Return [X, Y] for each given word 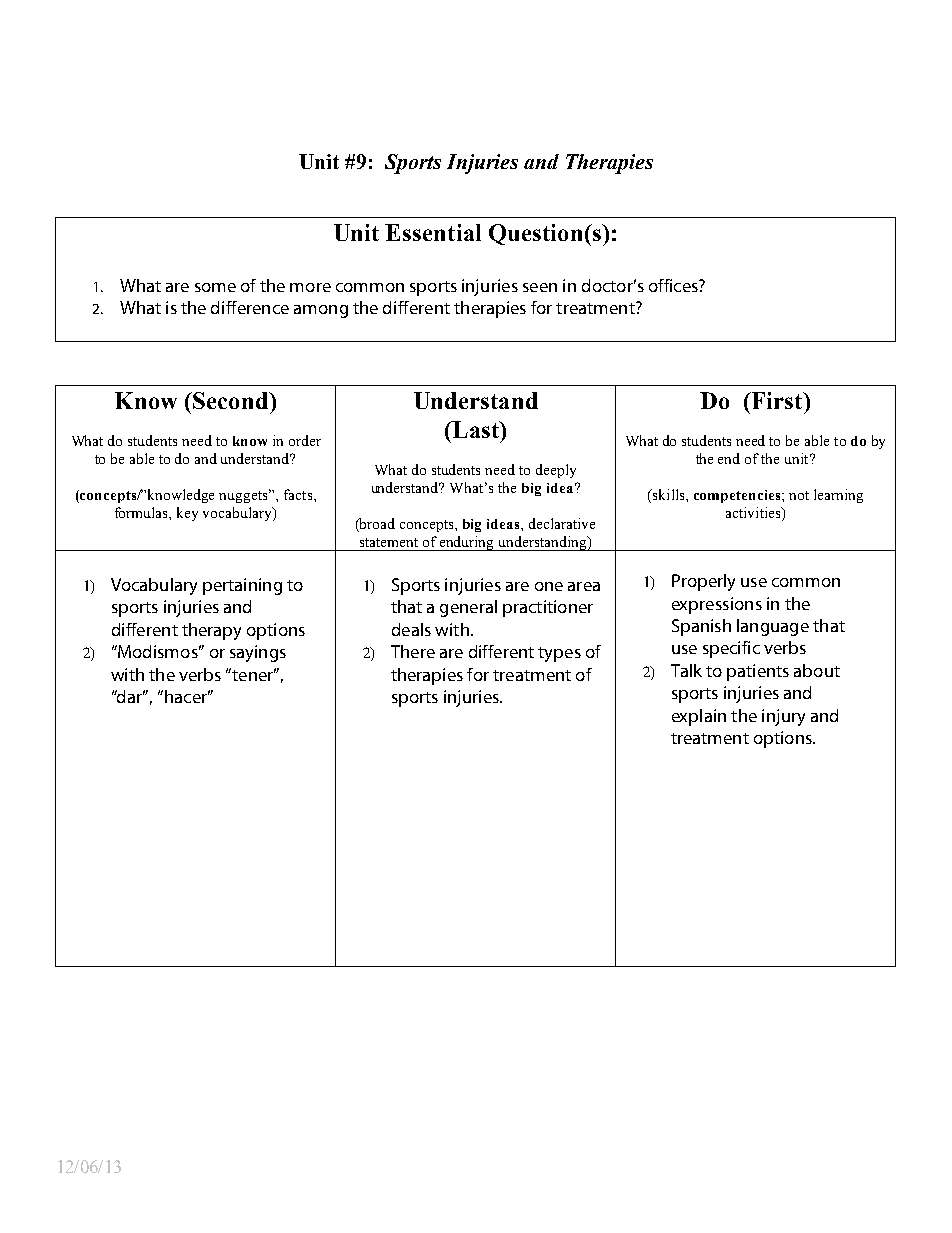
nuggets [245, 496]
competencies [738, 496]
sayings [258, 653]
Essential [433, 232]
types [559, 654]
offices [674, 285]
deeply [556, 471]
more [310, 287]
